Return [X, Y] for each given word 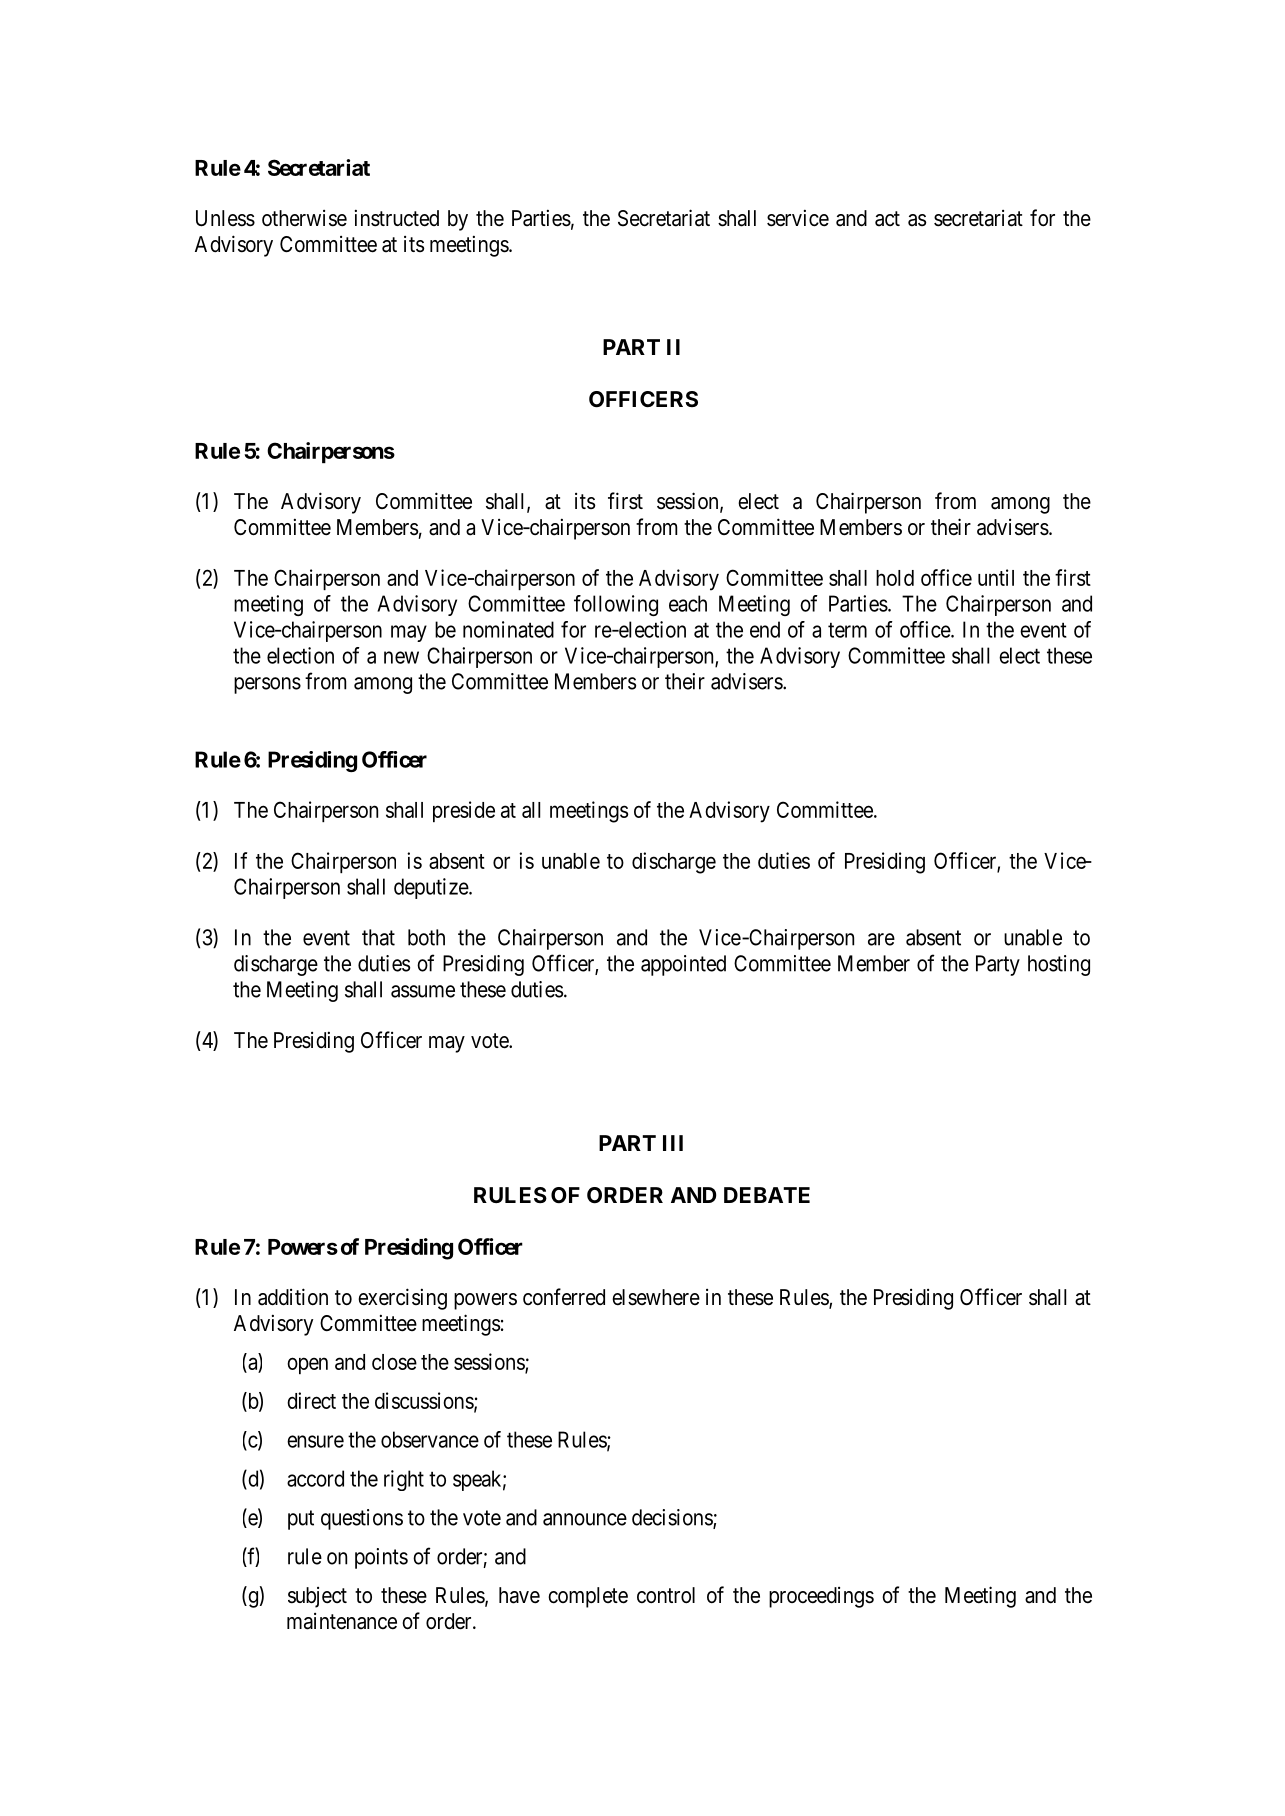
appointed [683, 965]
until [996, 577]
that [378, 937]
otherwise [304, 218]
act [887, 219]
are [881, 939]
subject [317, 1597]
